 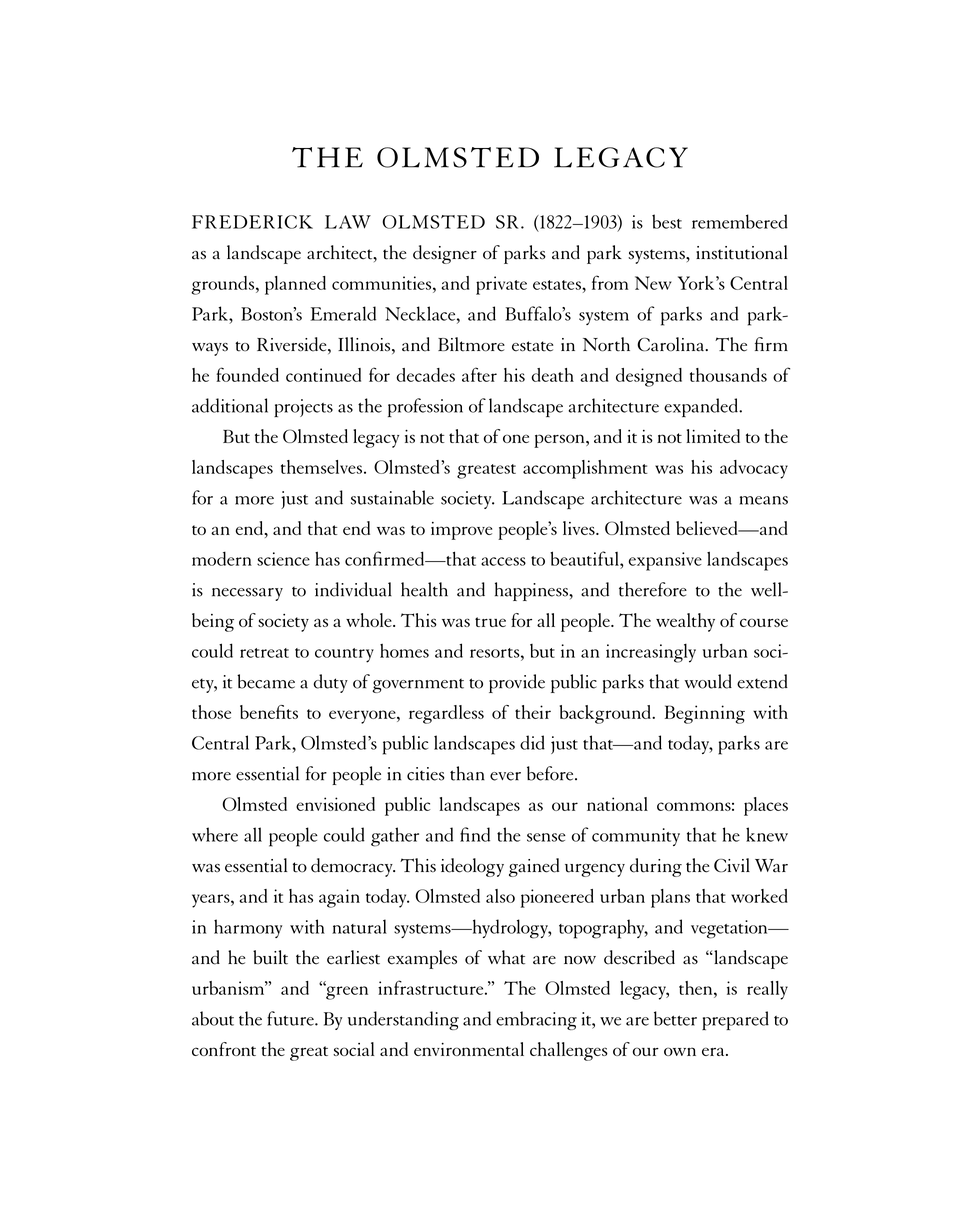 What do you see at coordinates (264, 653) in the screenshot?
I see `retreat` at bounding box center [264, 653].
